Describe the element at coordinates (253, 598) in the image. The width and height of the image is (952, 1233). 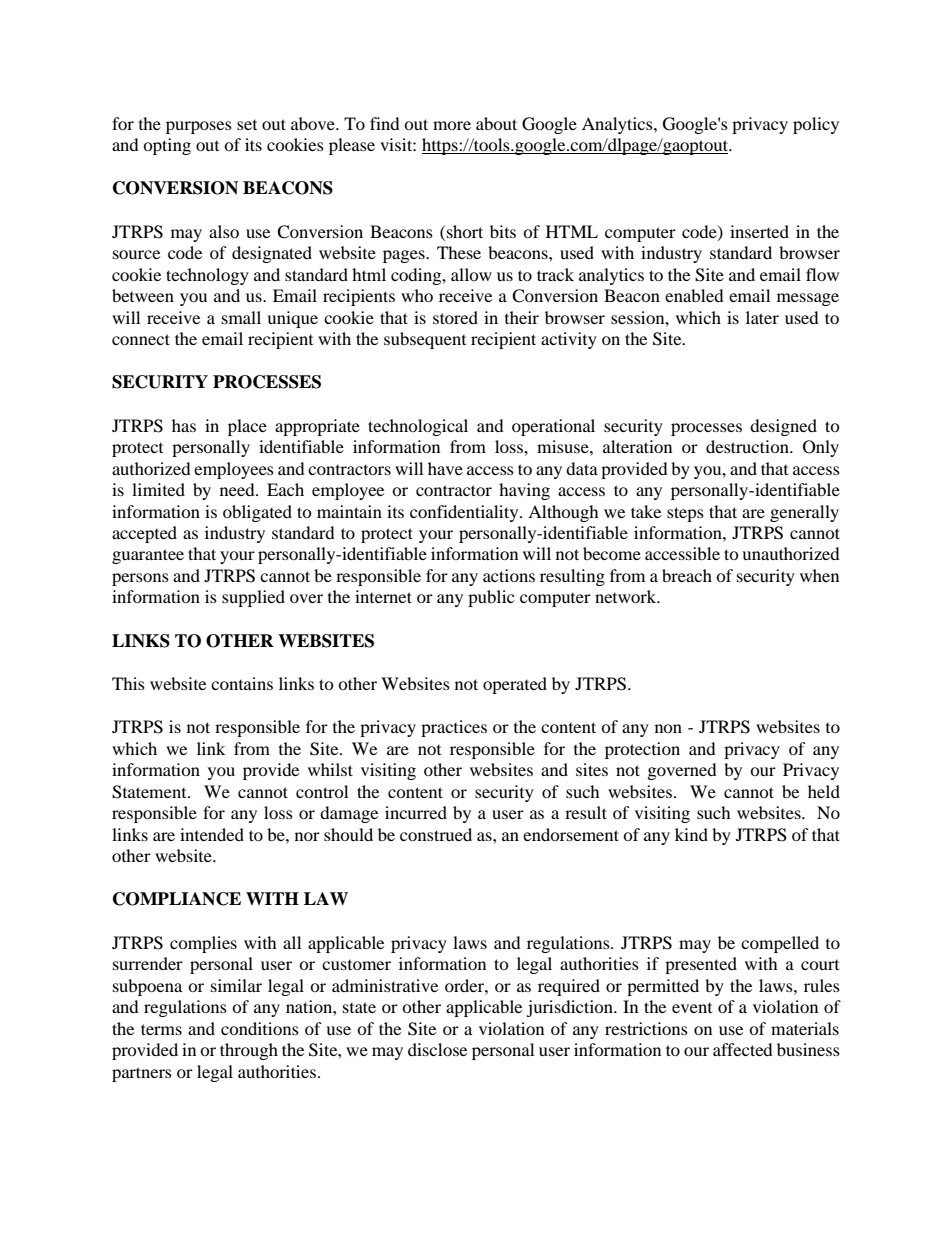
I see `supplied` at that location.
